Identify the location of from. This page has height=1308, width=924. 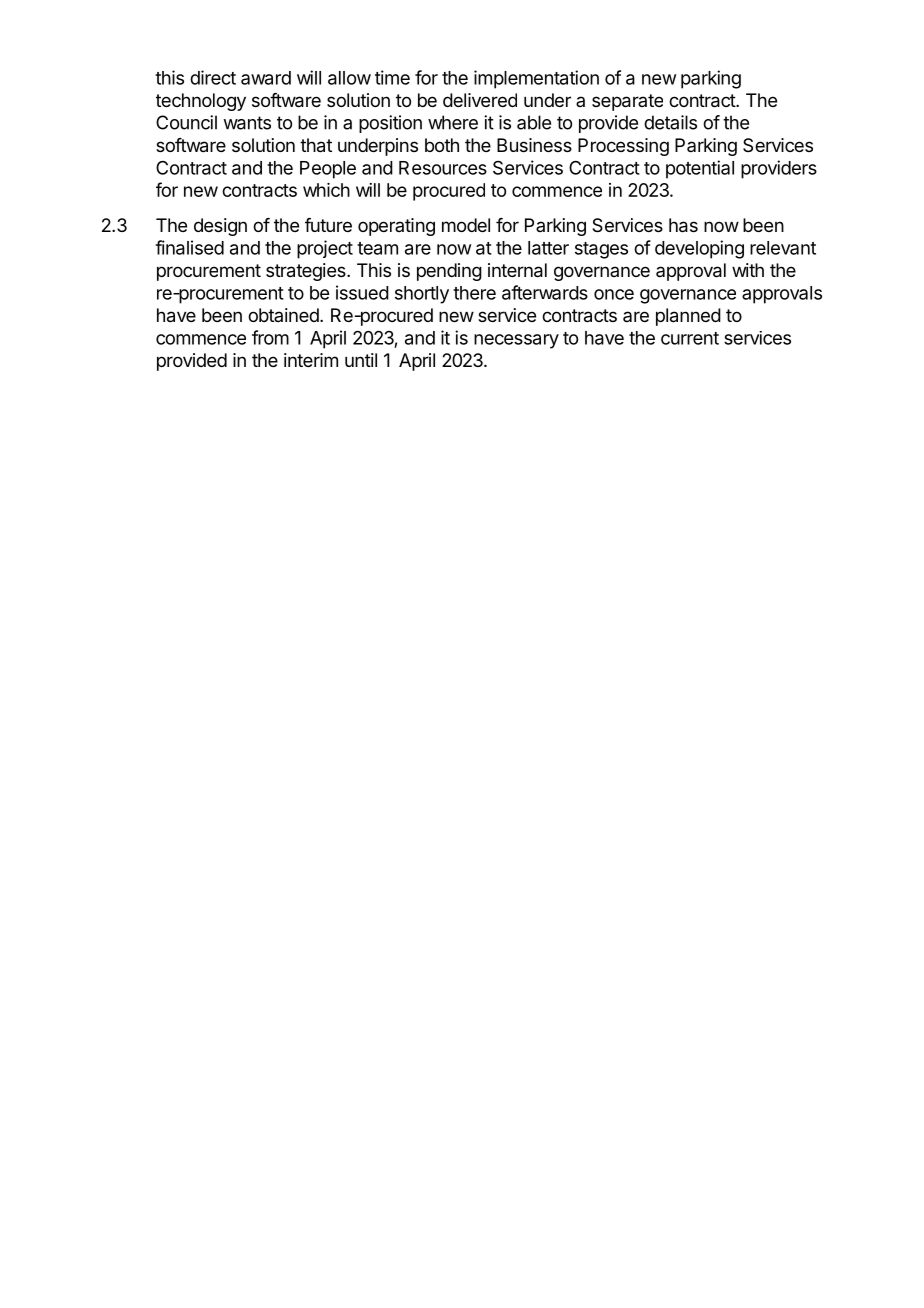
(270, 337).
